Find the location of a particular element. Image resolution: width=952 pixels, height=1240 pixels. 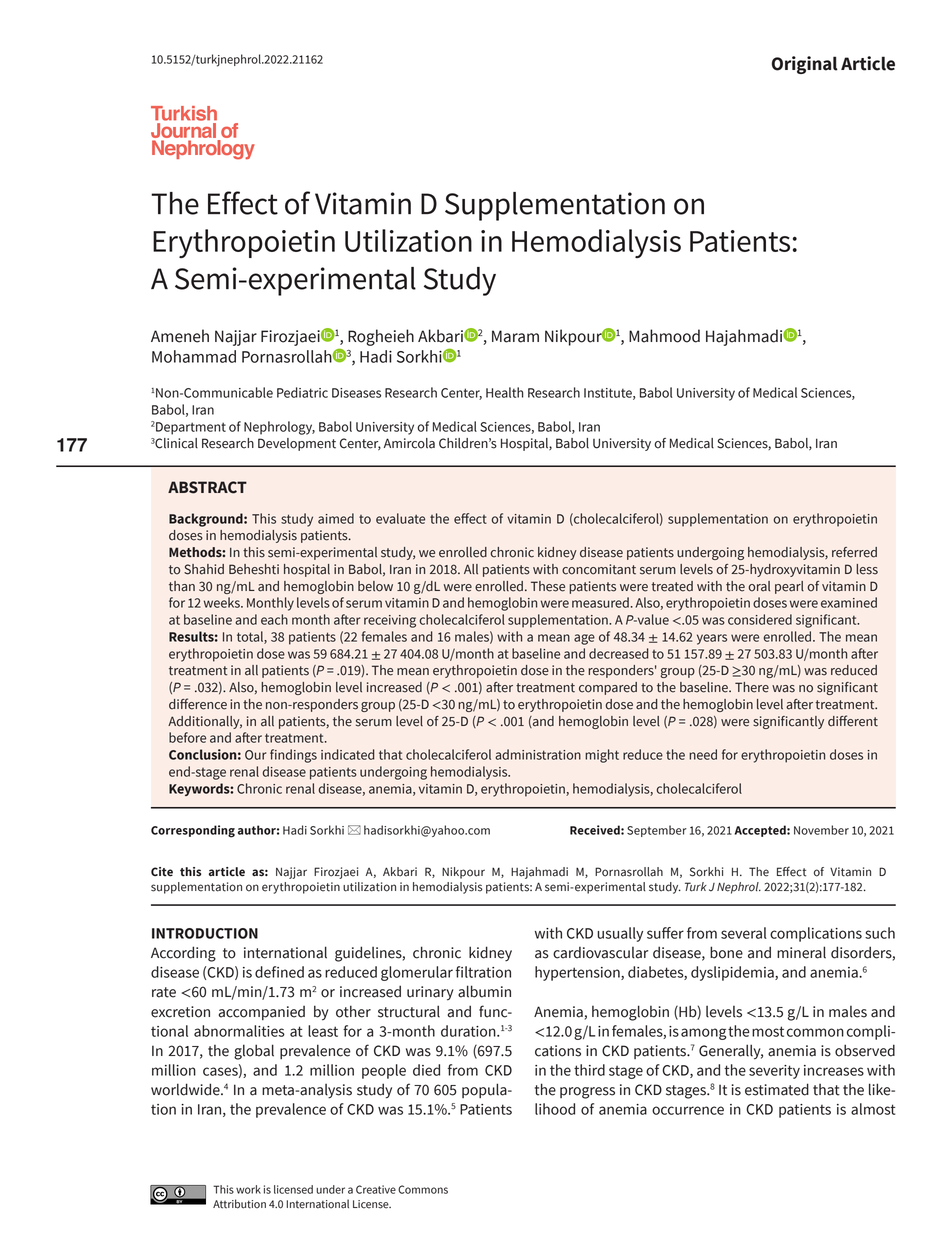

Mahmood is located at coordinates (664, 336).
